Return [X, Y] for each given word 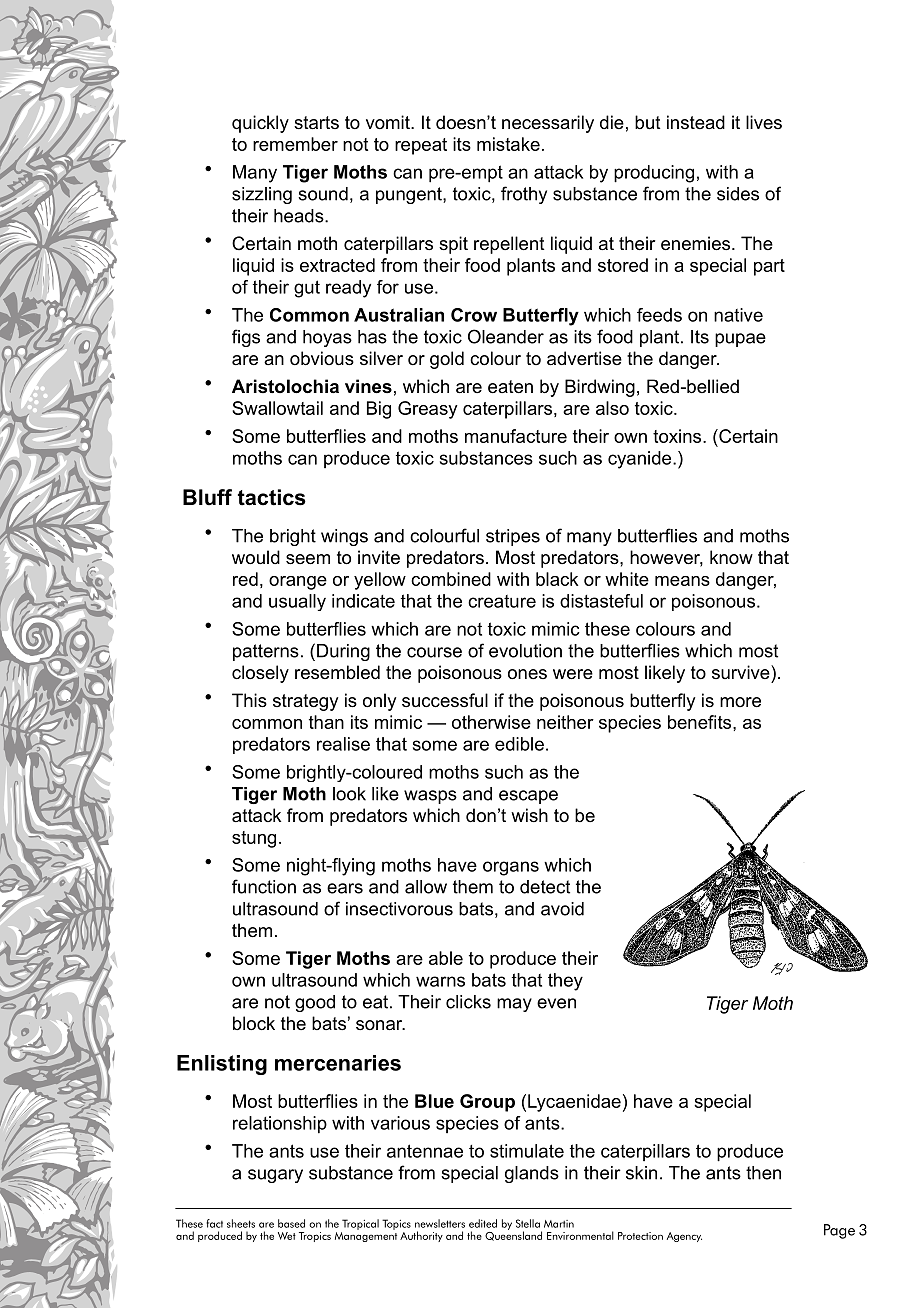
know [731, 557]
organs [511, 868]
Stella [528, 1223]
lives [764, 122]
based [291, 1223]
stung [254, 839]
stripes [513, 537]
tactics [272, 497]
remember [295, 144]
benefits [701, 722]
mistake [508, 144]
